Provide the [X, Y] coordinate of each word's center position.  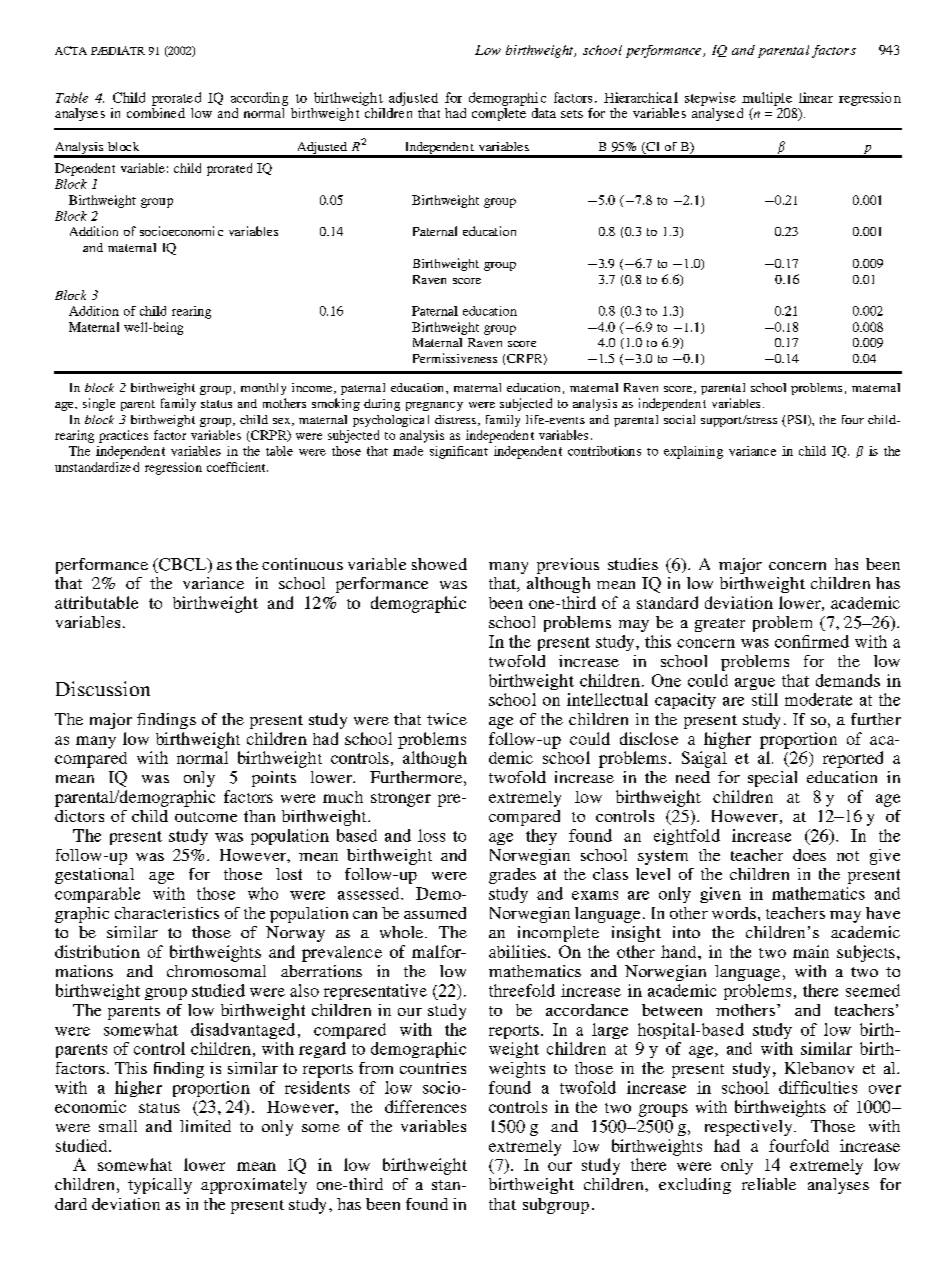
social [679, 419]
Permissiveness [455, 358]
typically [160, 1186]
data [544, 113]
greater [720, 625]
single [99, 404]
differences [425, 1106]
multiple [767, 99]
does [809, 855]
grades [512, 876]
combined [156, 111]
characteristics [167, 913]
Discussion [103, 688]
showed [439, 564]
